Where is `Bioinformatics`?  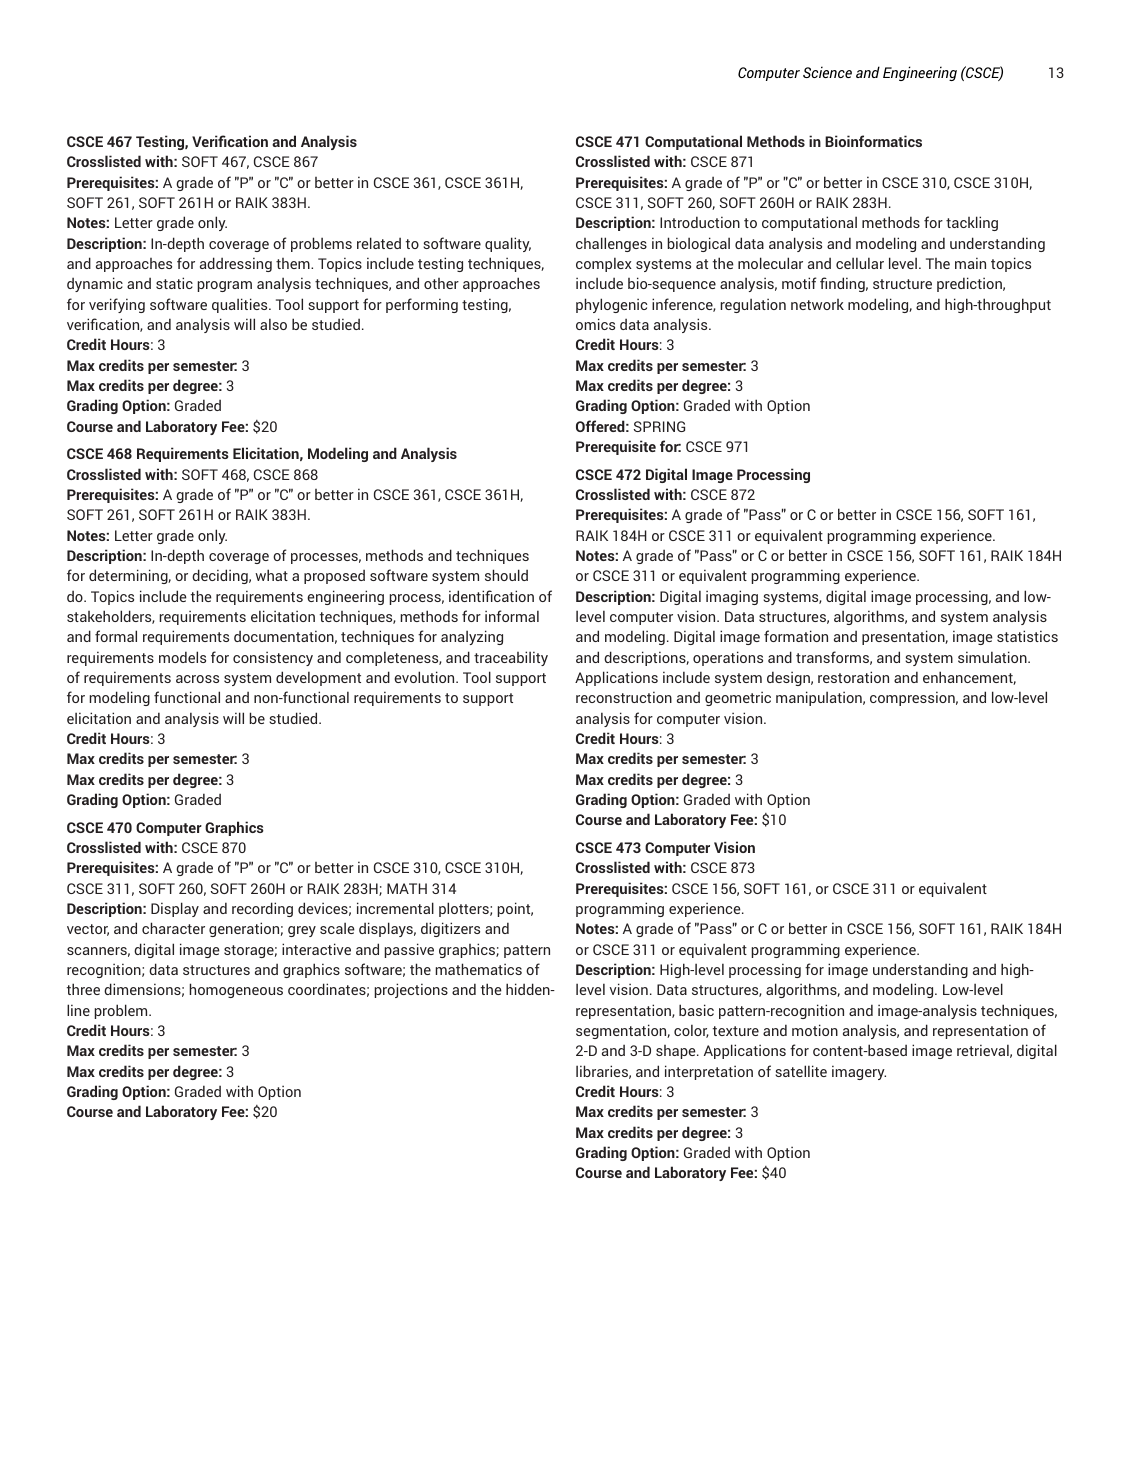 Bioinformatics is located at coordinates (873, 141).
